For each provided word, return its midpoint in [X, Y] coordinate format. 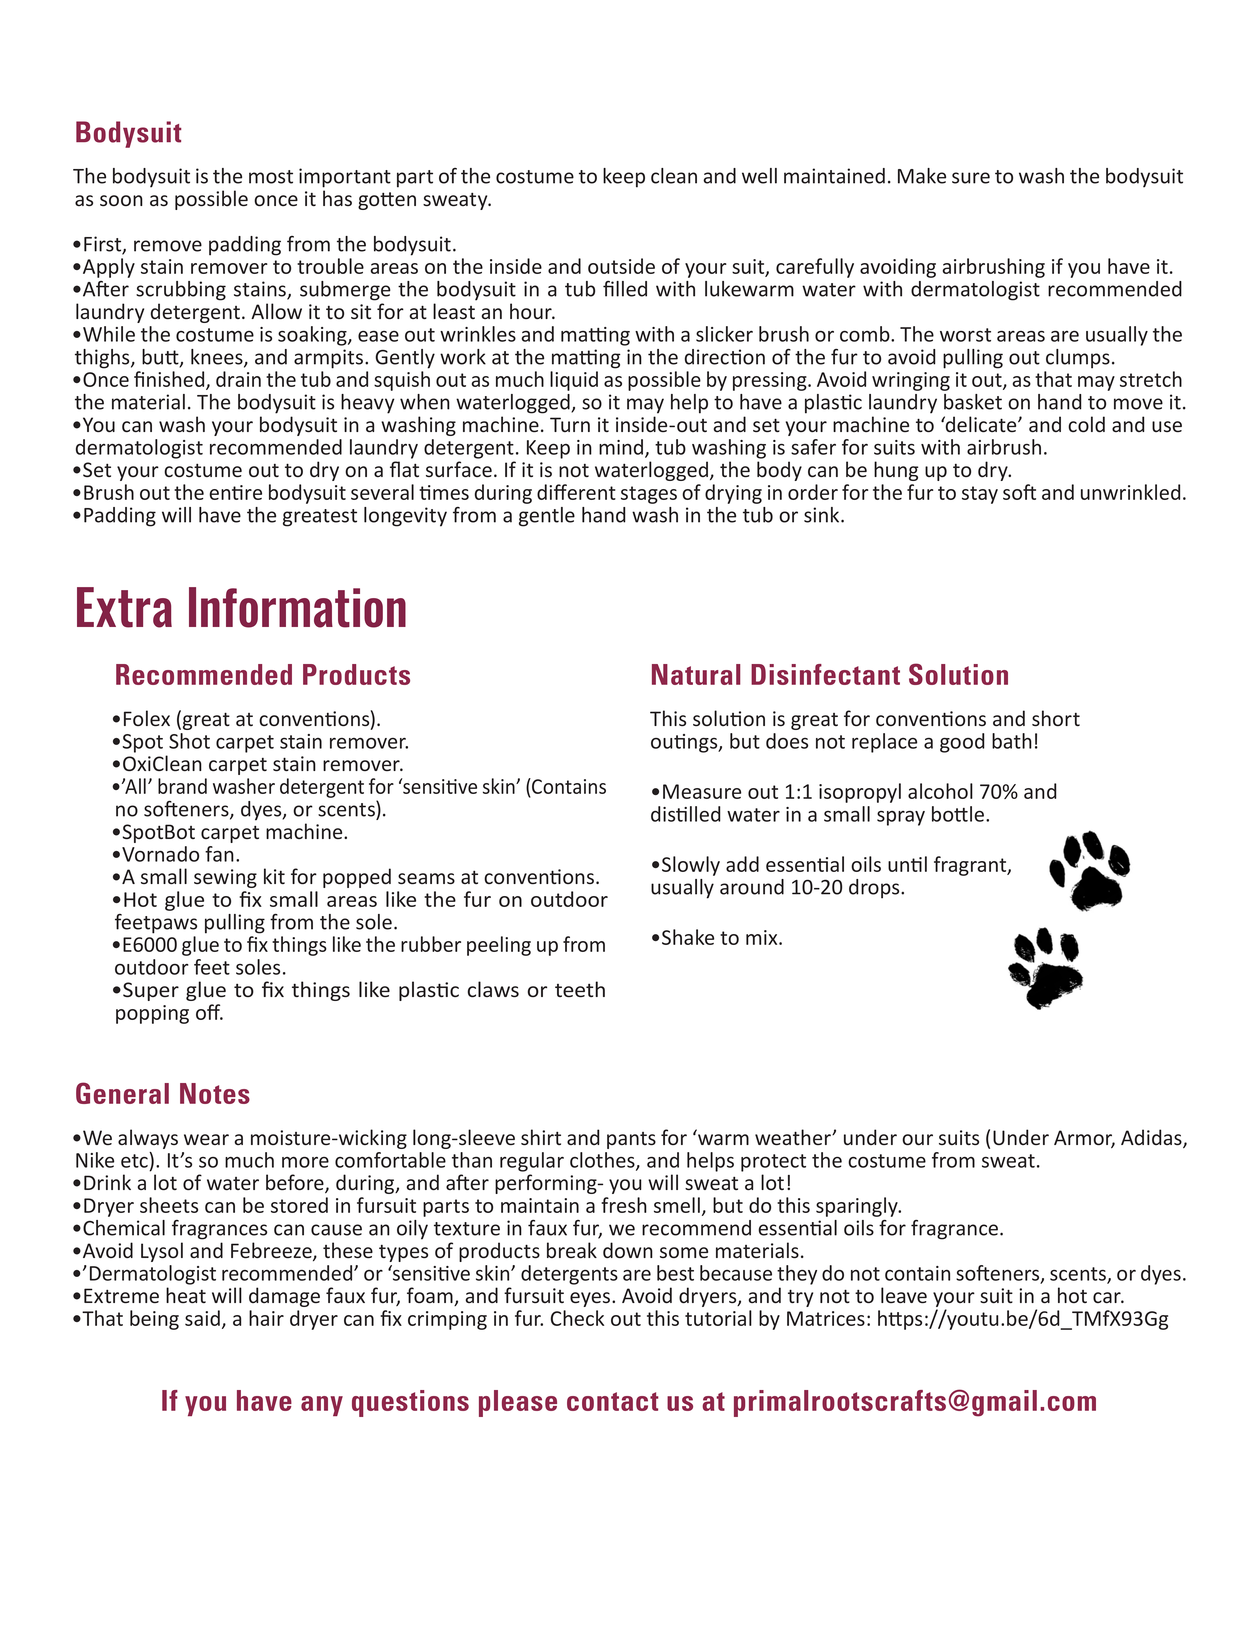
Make [922, 176]
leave [904, 1295]
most [271, 177]
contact [613, 1401]
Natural [696, 674]
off [209, 1012]
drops [875, 889]
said [202, 1318]
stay [980, 495]
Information [297, 607]
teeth [580, 989]
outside [621, 266]
